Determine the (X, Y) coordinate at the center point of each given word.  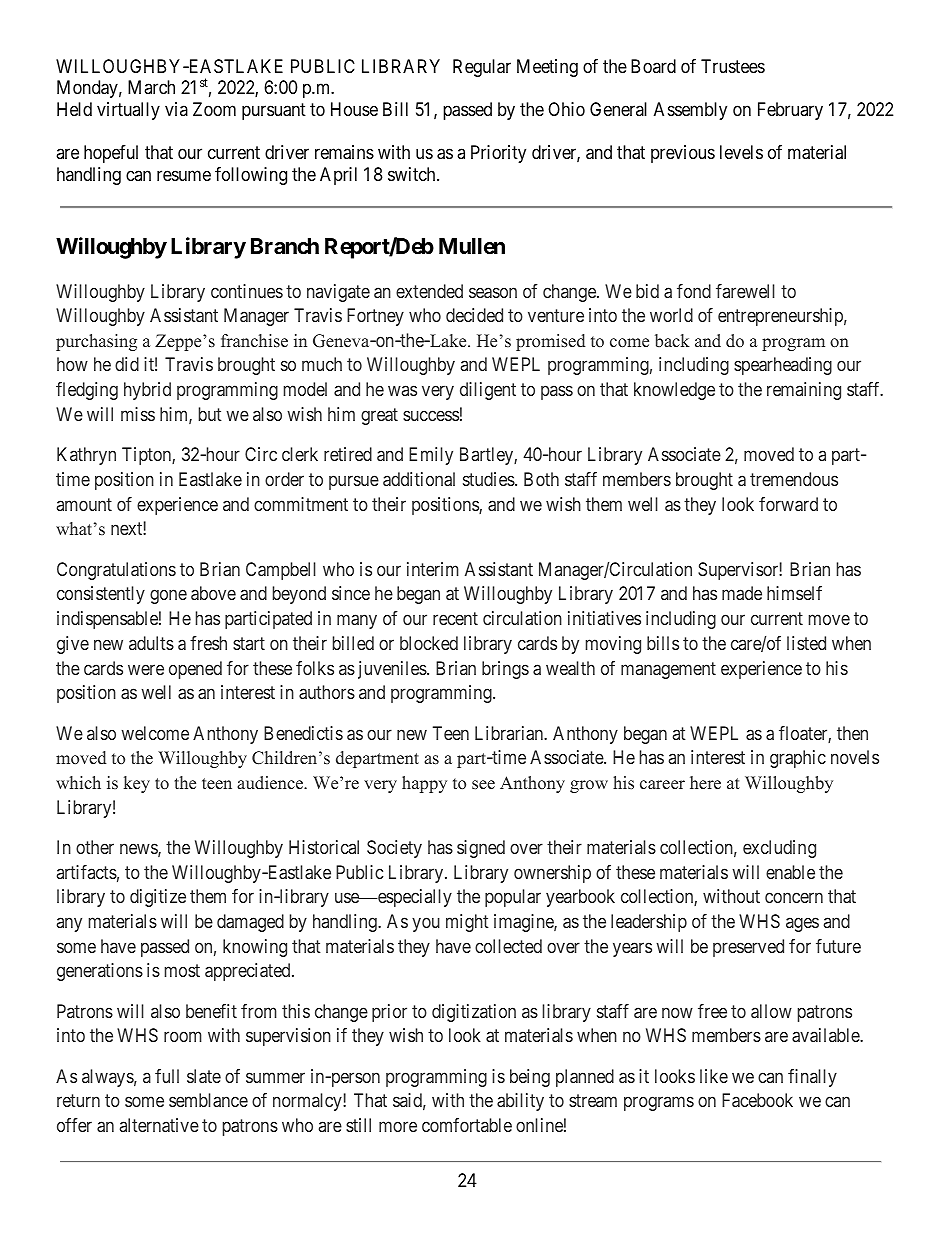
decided (474, 315)
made (742, 593)
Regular (482, 68)
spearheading (783, 366)
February (790, 111)
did (127, 364)
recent (455, 618)
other (95, 847)
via (176, 109)
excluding (779, 849)
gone (168, 597)
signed (481, 849)
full (167, 1076)
